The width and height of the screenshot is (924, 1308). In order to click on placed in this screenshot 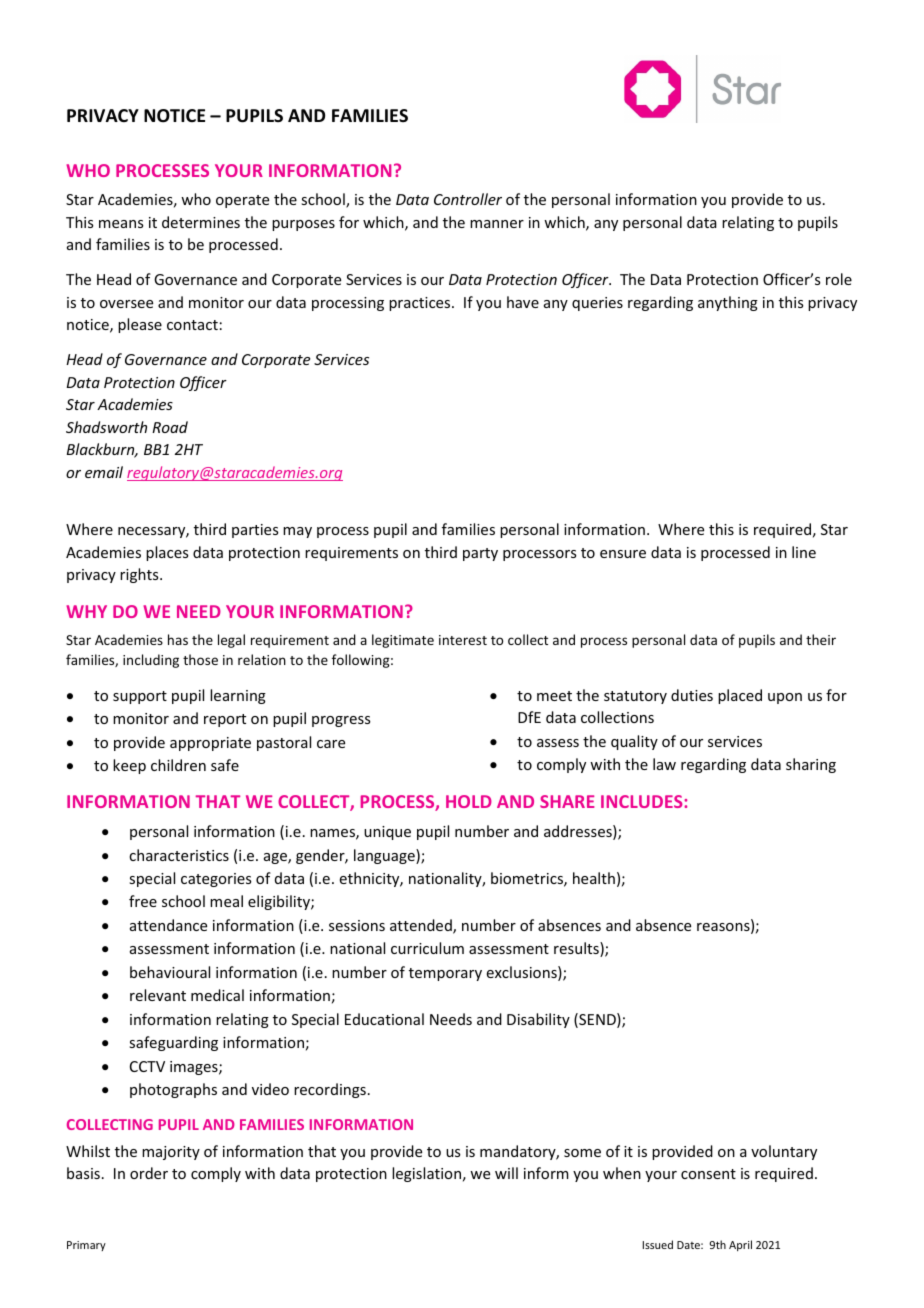, I will do `click(740, 696)`.
